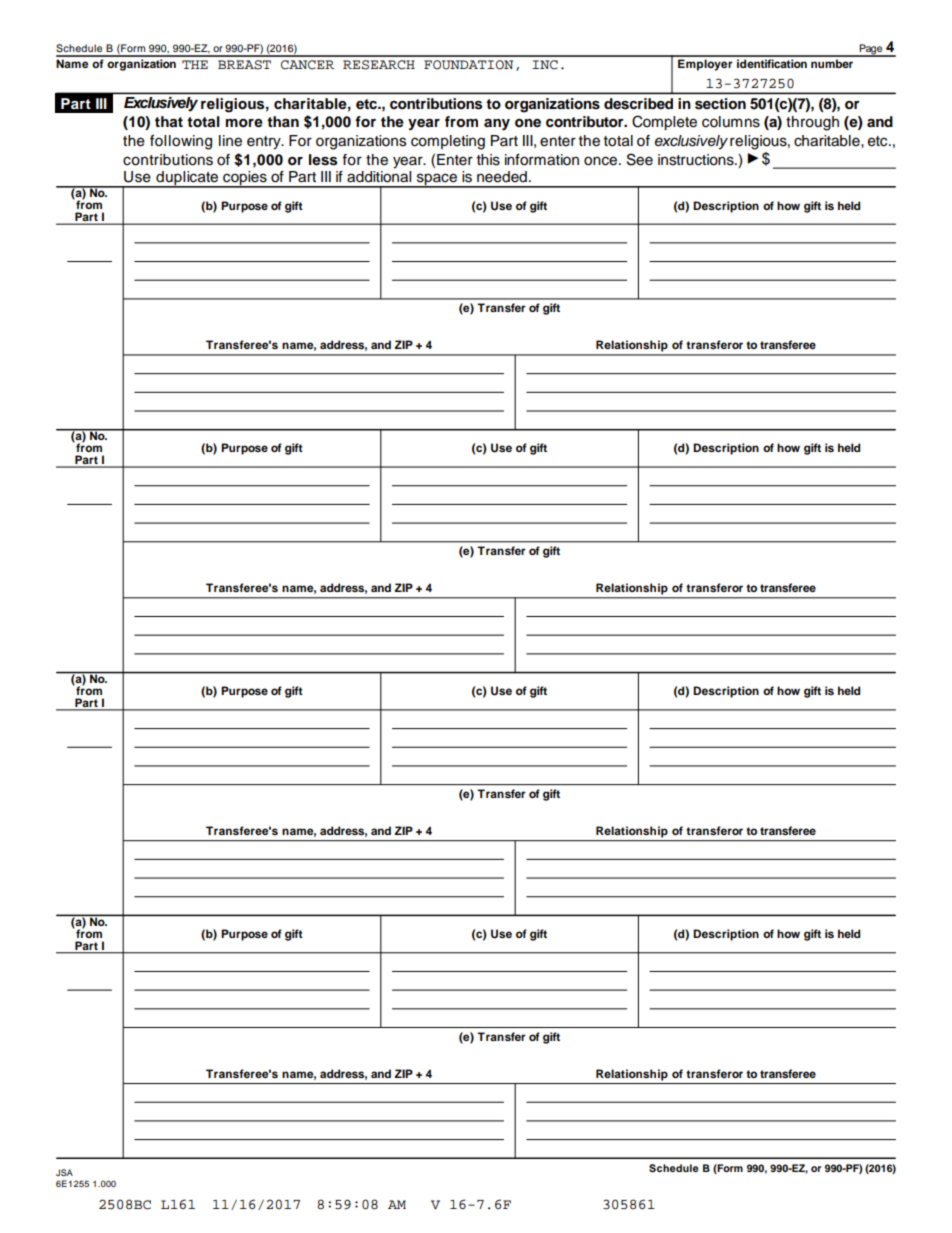 This screenshot has width=952, height=1233. I want to click on See, so click(640, 159).
